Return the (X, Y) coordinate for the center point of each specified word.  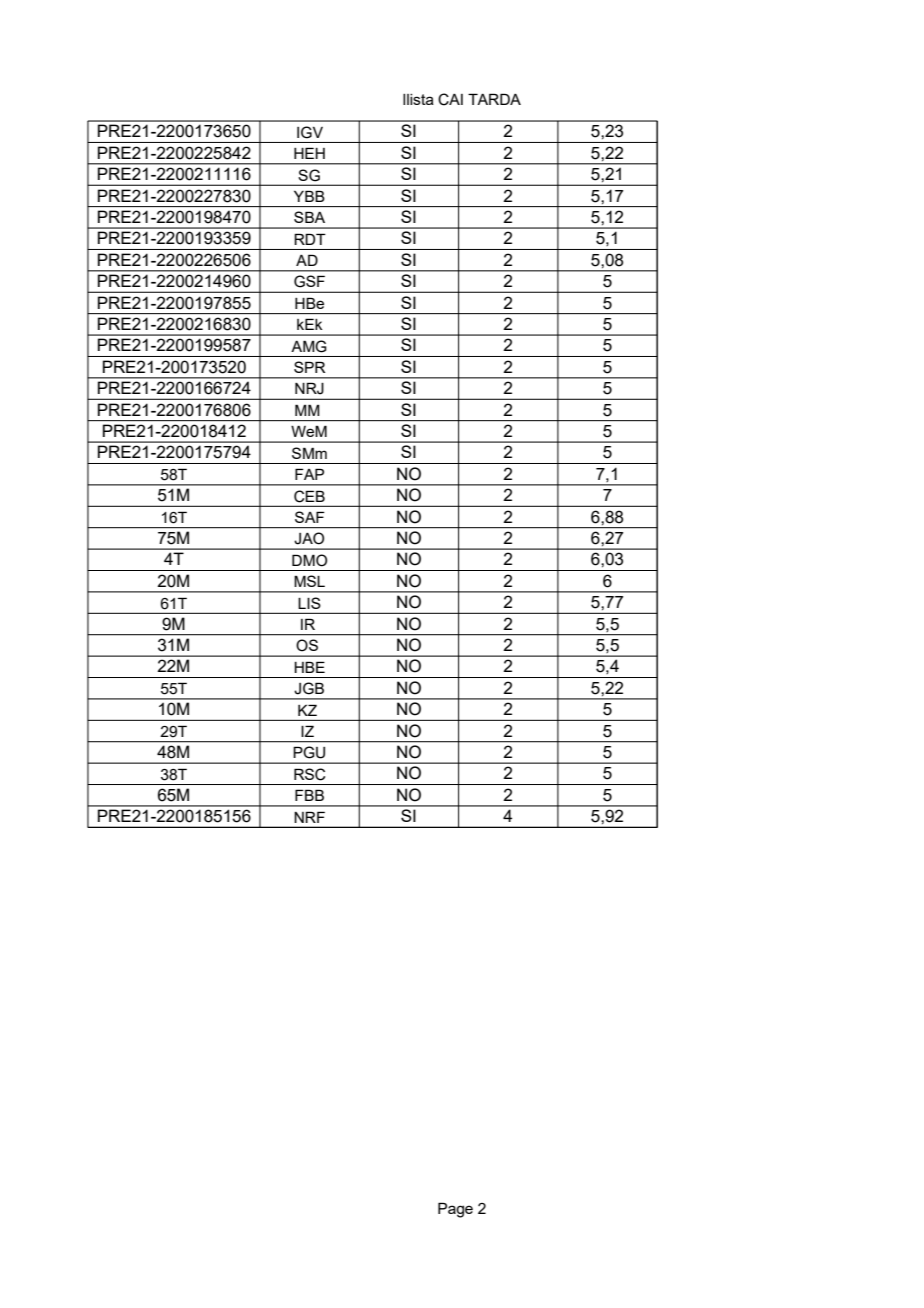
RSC (309, 774)
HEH (309, 153)
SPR (309, 367)
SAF (310, 517)
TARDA (494, 99)
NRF (309, 817)
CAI (450, 99)
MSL (309, 581)
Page (455, 1210)
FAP (309, 474)
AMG (309, 346)
